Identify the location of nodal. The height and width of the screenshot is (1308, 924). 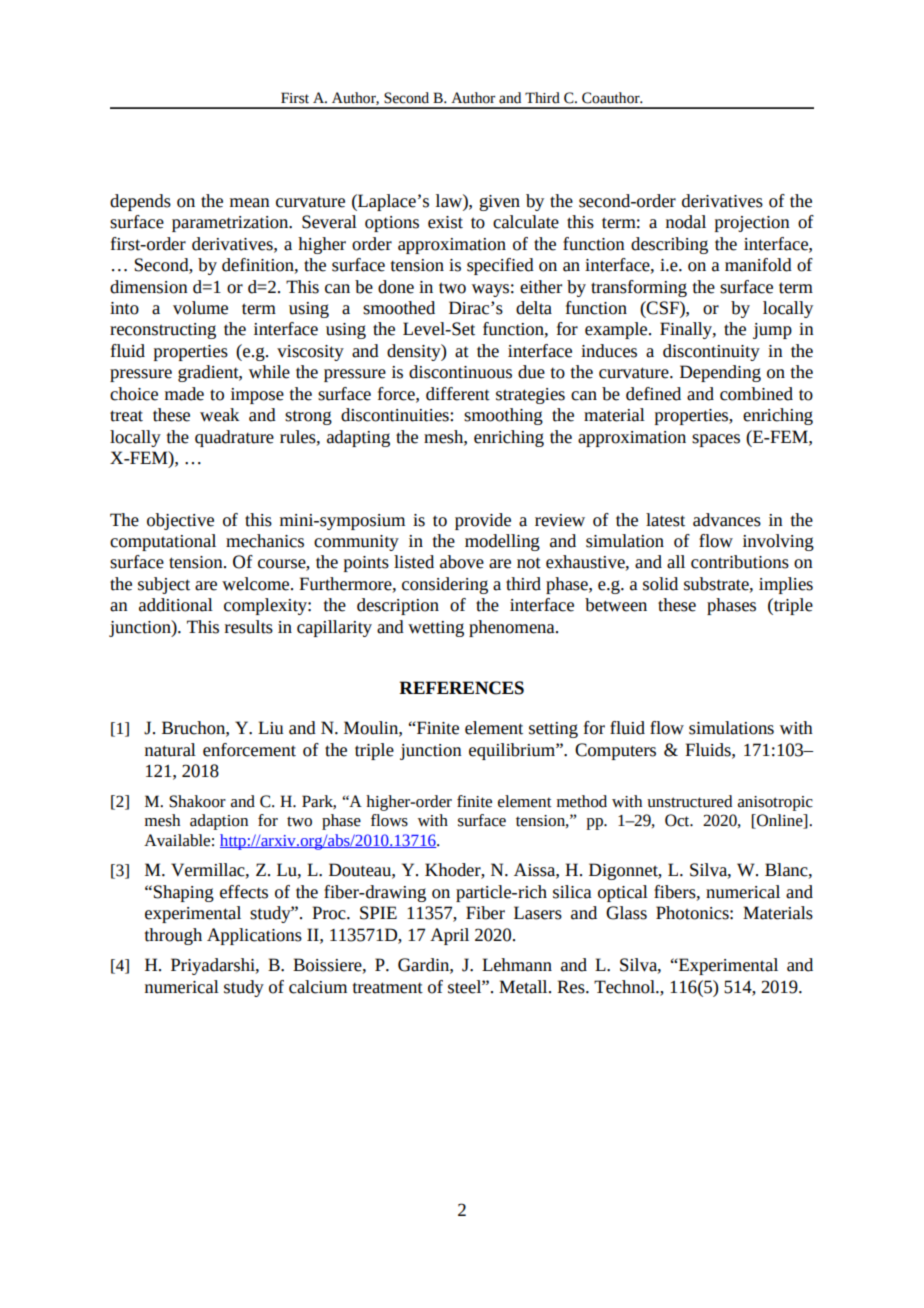
(686, 222).
